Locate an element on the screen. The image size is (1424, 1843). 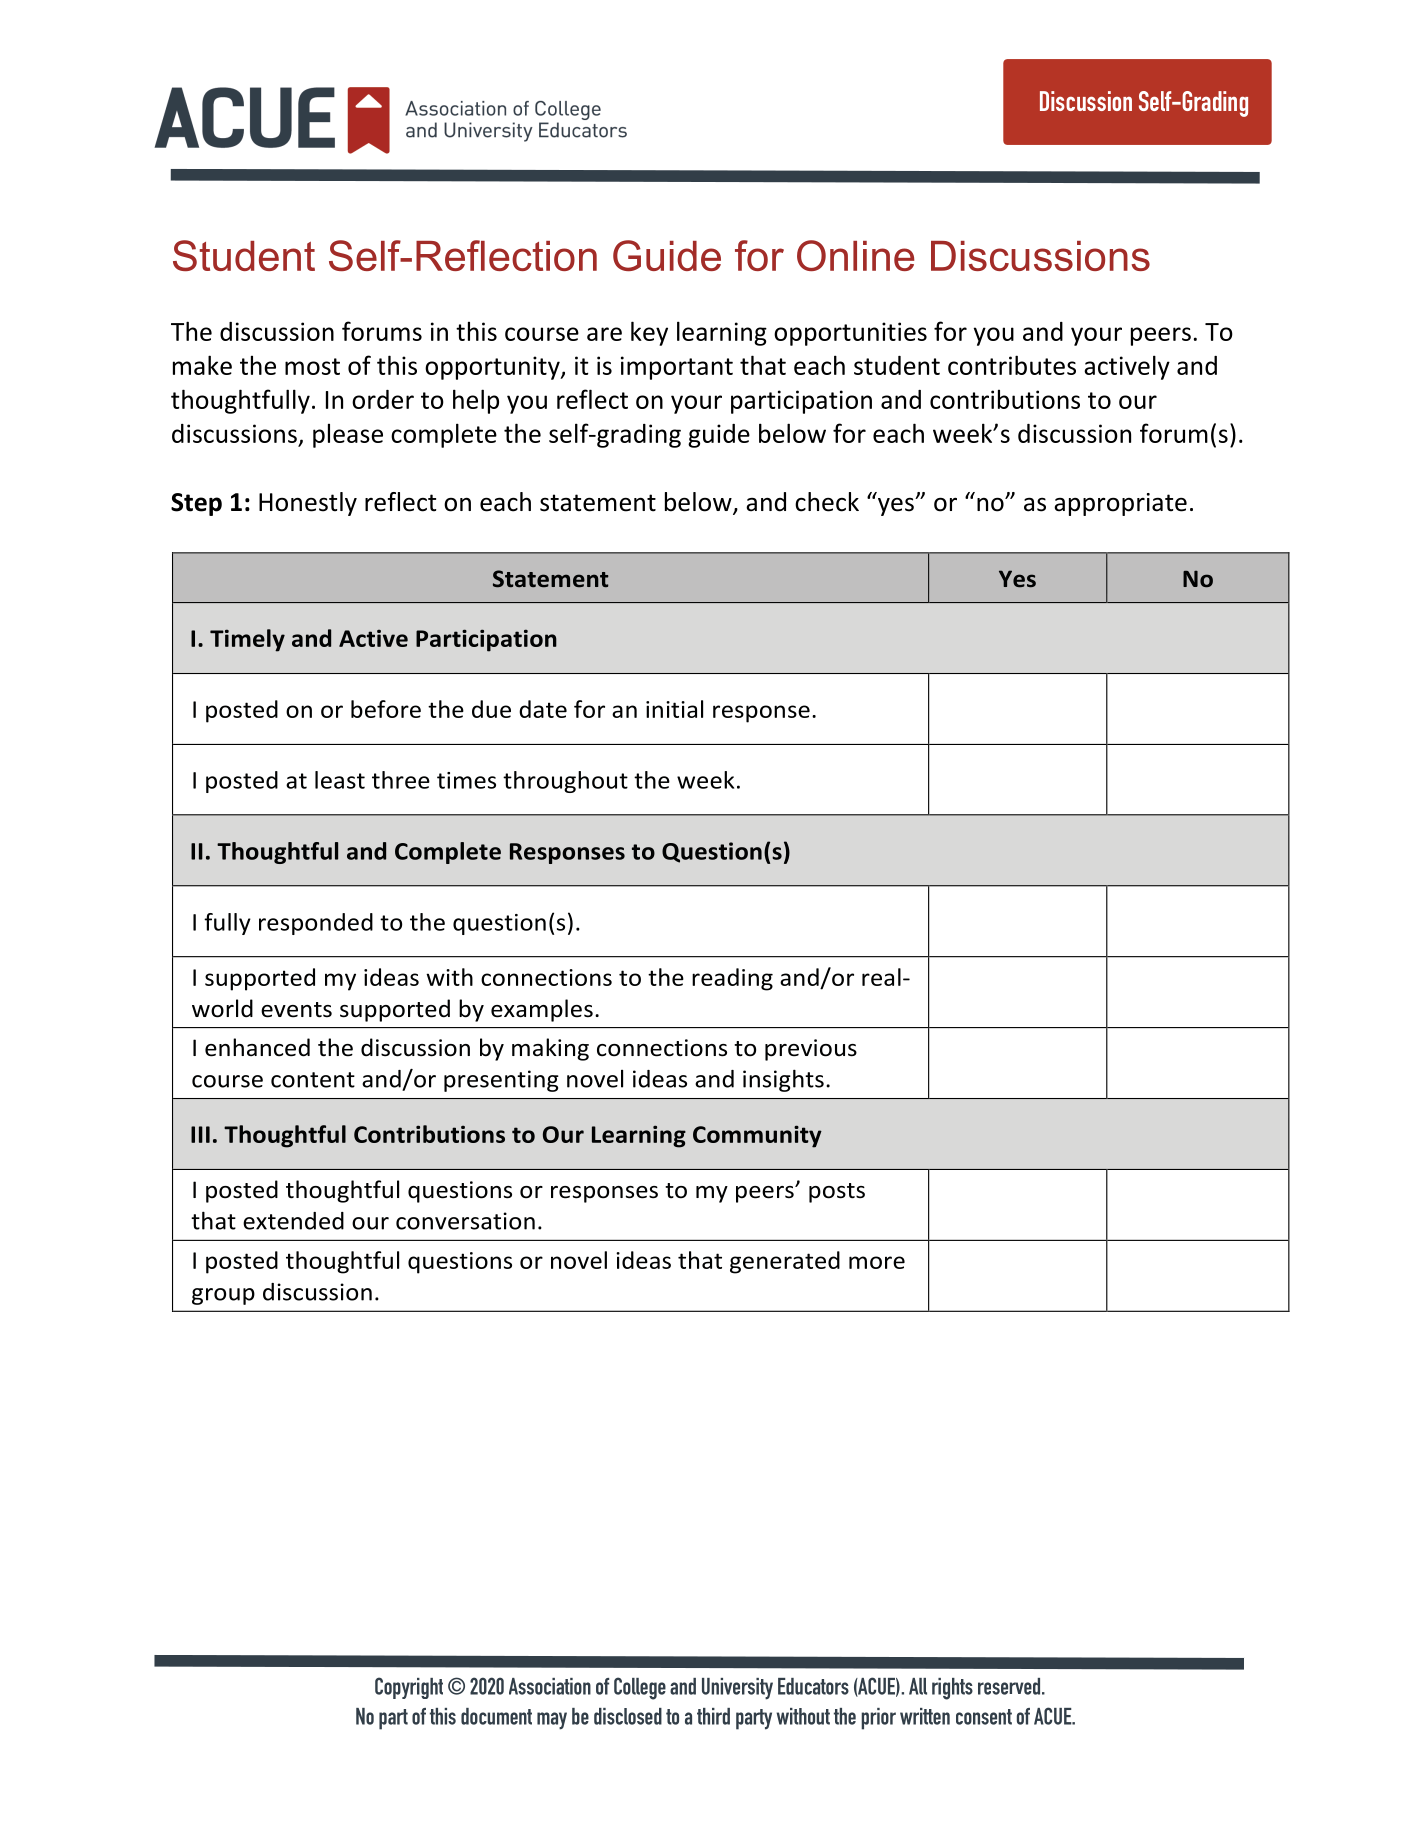
group is located at coordinates (223, 1296).
